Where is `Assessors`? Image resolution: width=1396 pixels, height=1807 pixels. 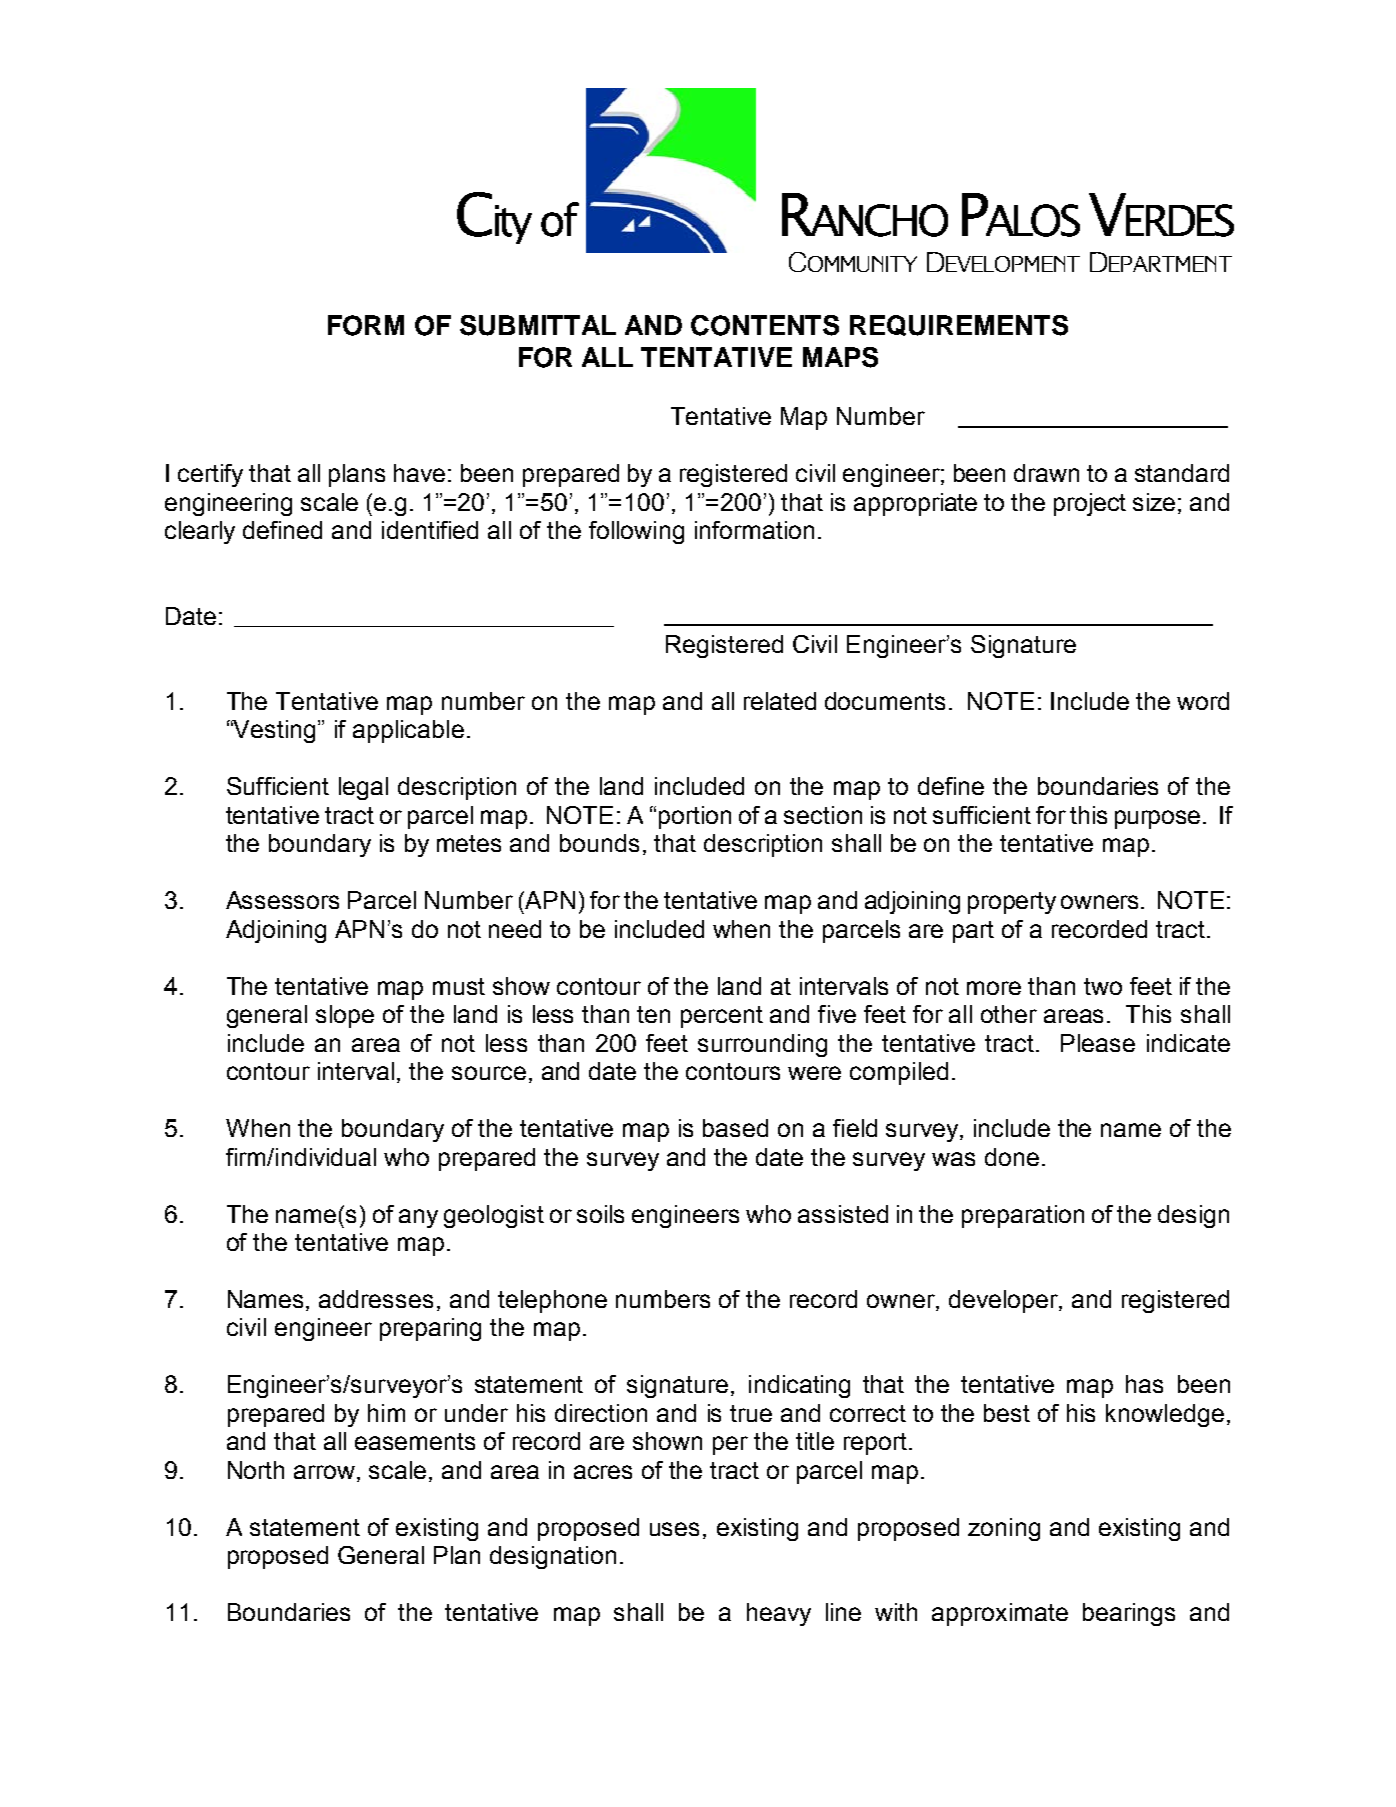 Assessors is located at coordinates (282, 900).
